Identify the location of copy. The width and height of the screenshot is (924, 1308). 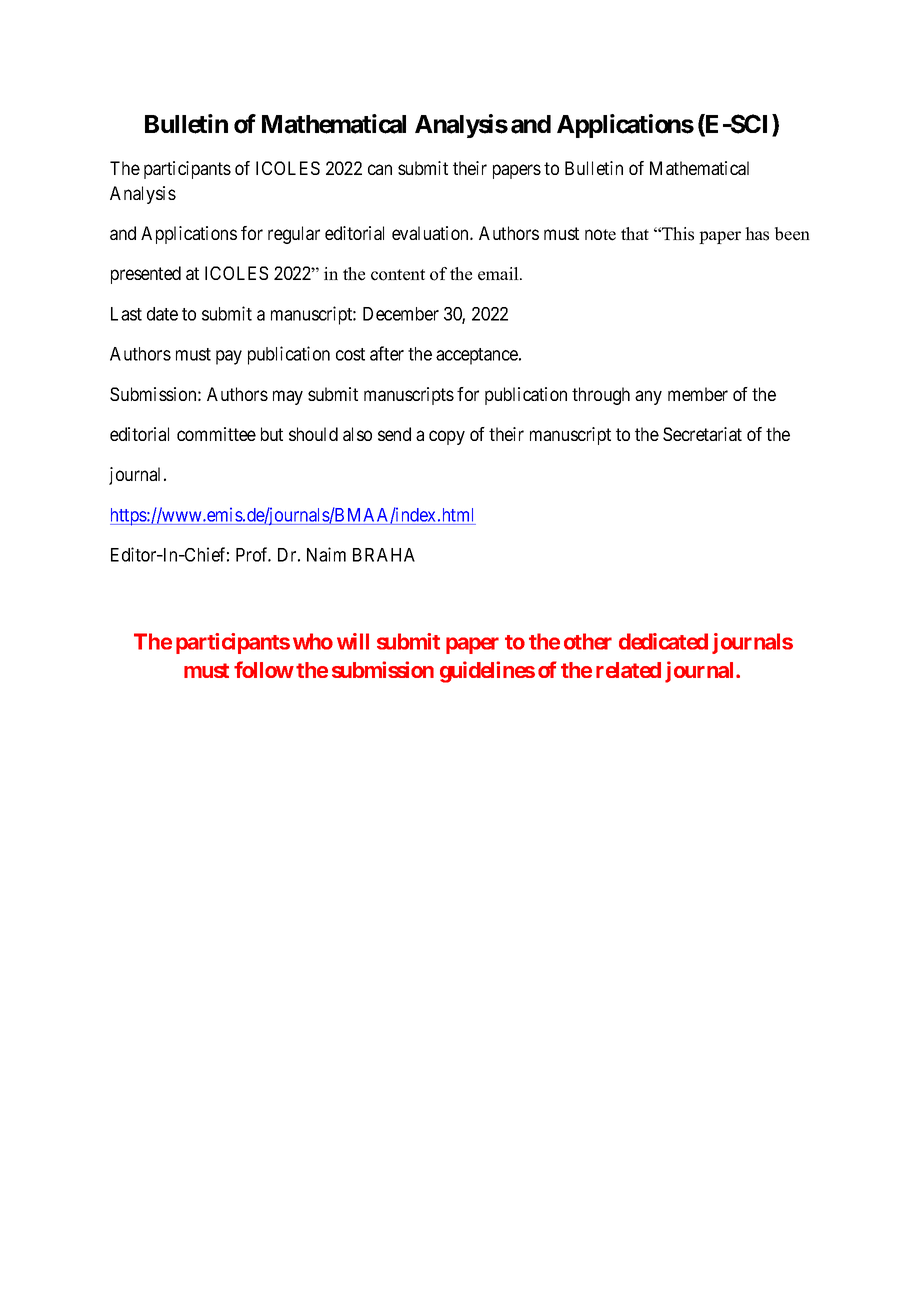
(447, 437).
